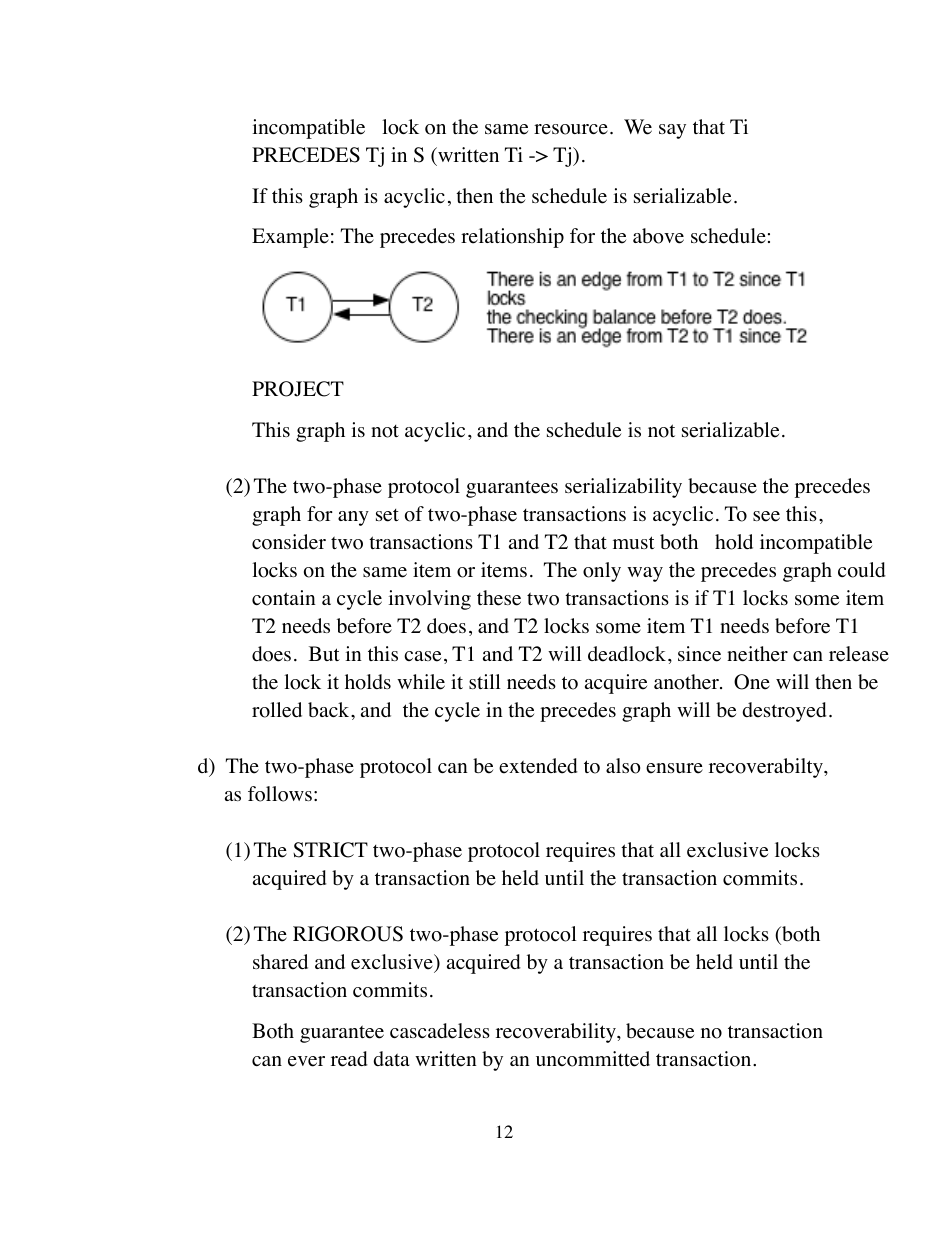 The width and height of the image is (952, 1233). What do you see at coordinates (672, 131) in the image?
I see `say` at bounding box center [672, 131].
